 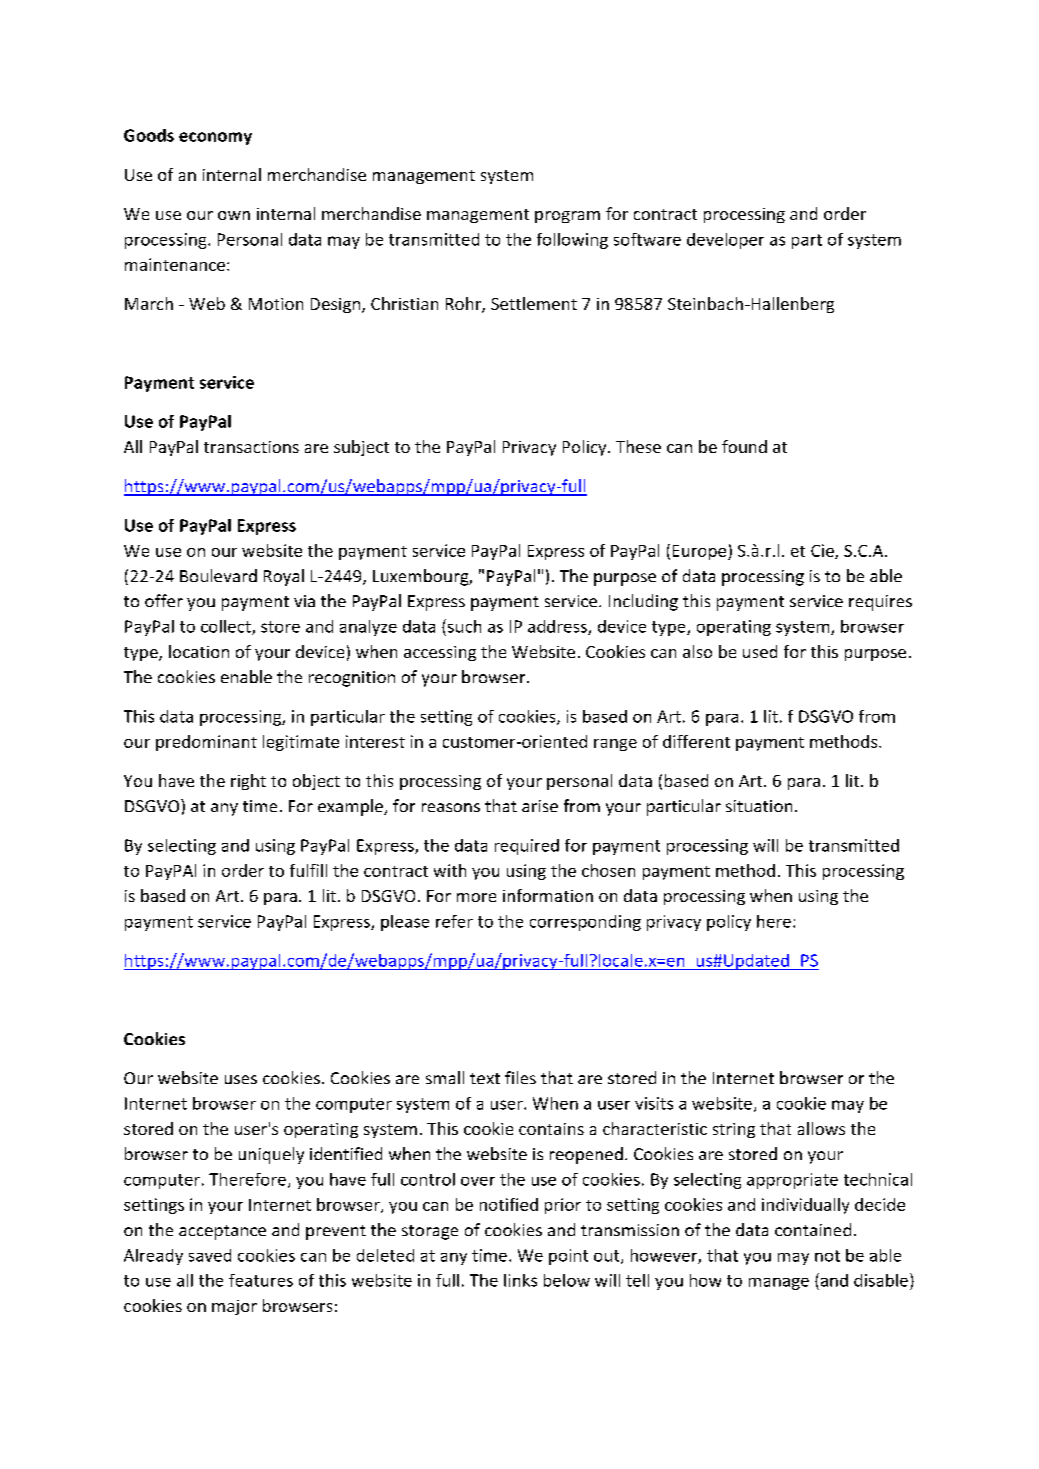 I want to click on Cie, so click(x=823, y=551).
